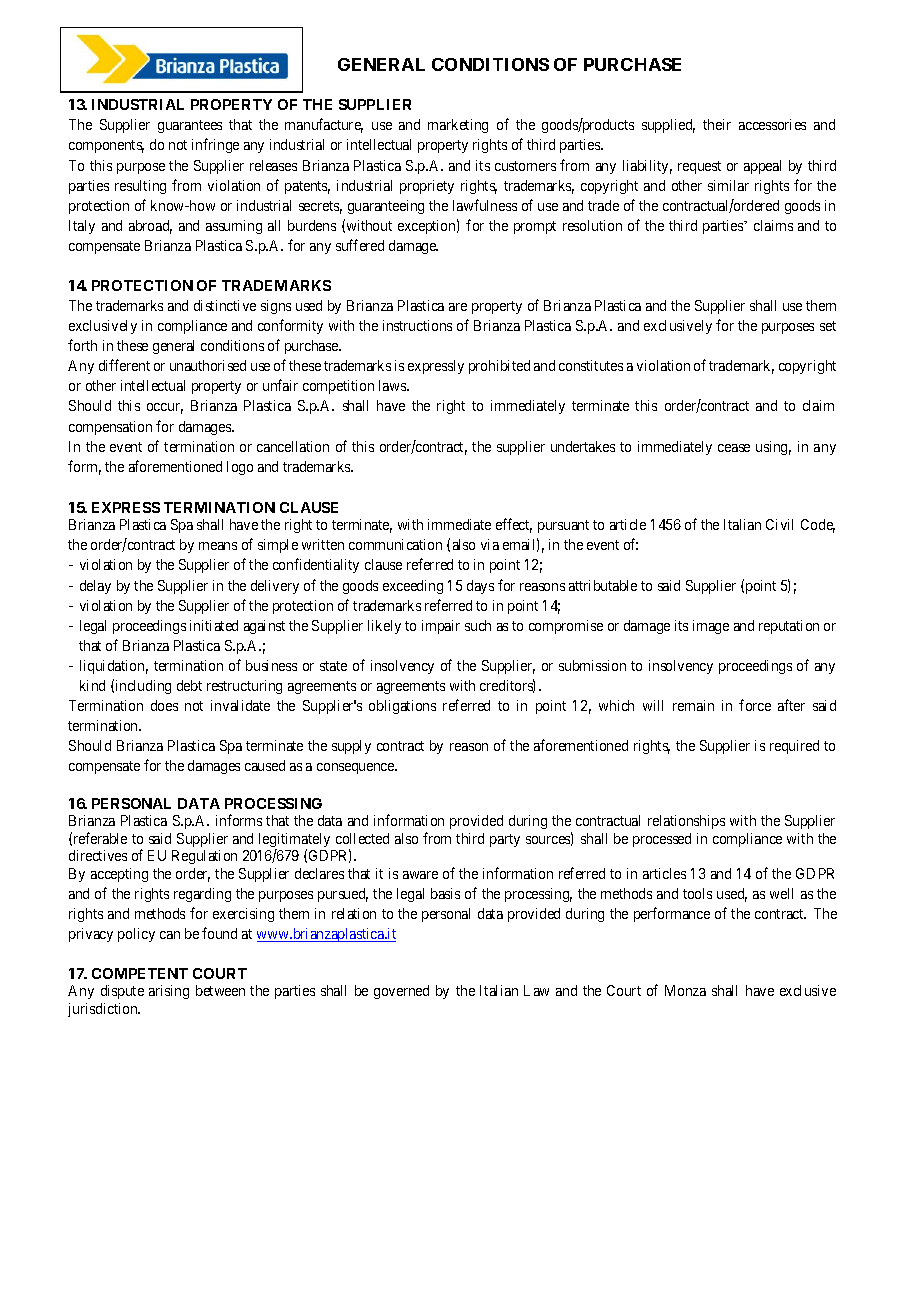 The width and height of the screenshot is (903, 1316). I want to click on Civil, so click(779, 524).
